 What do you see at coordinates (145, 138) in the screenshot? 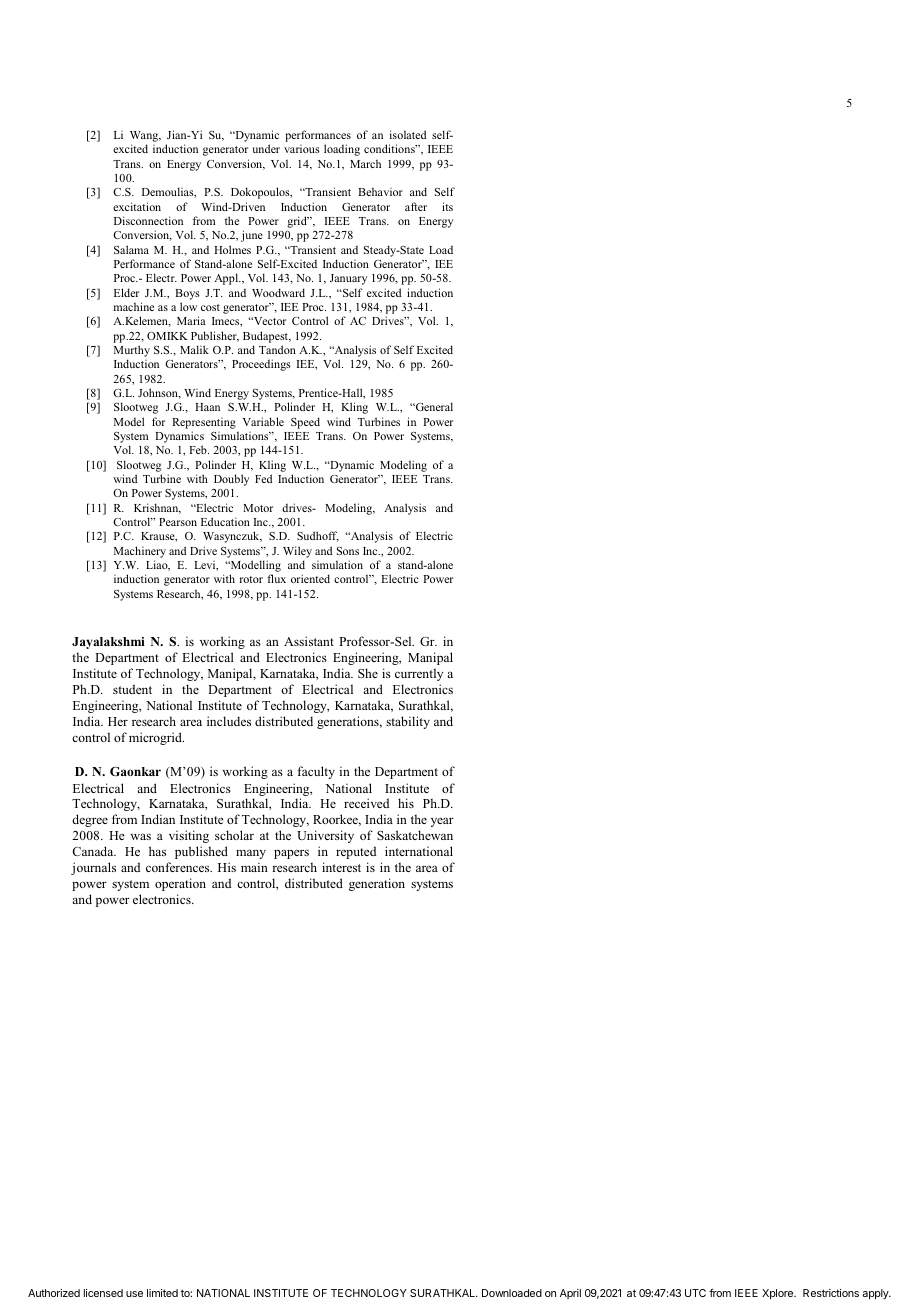
I see `Wang` at bounding box center [145, 138].
